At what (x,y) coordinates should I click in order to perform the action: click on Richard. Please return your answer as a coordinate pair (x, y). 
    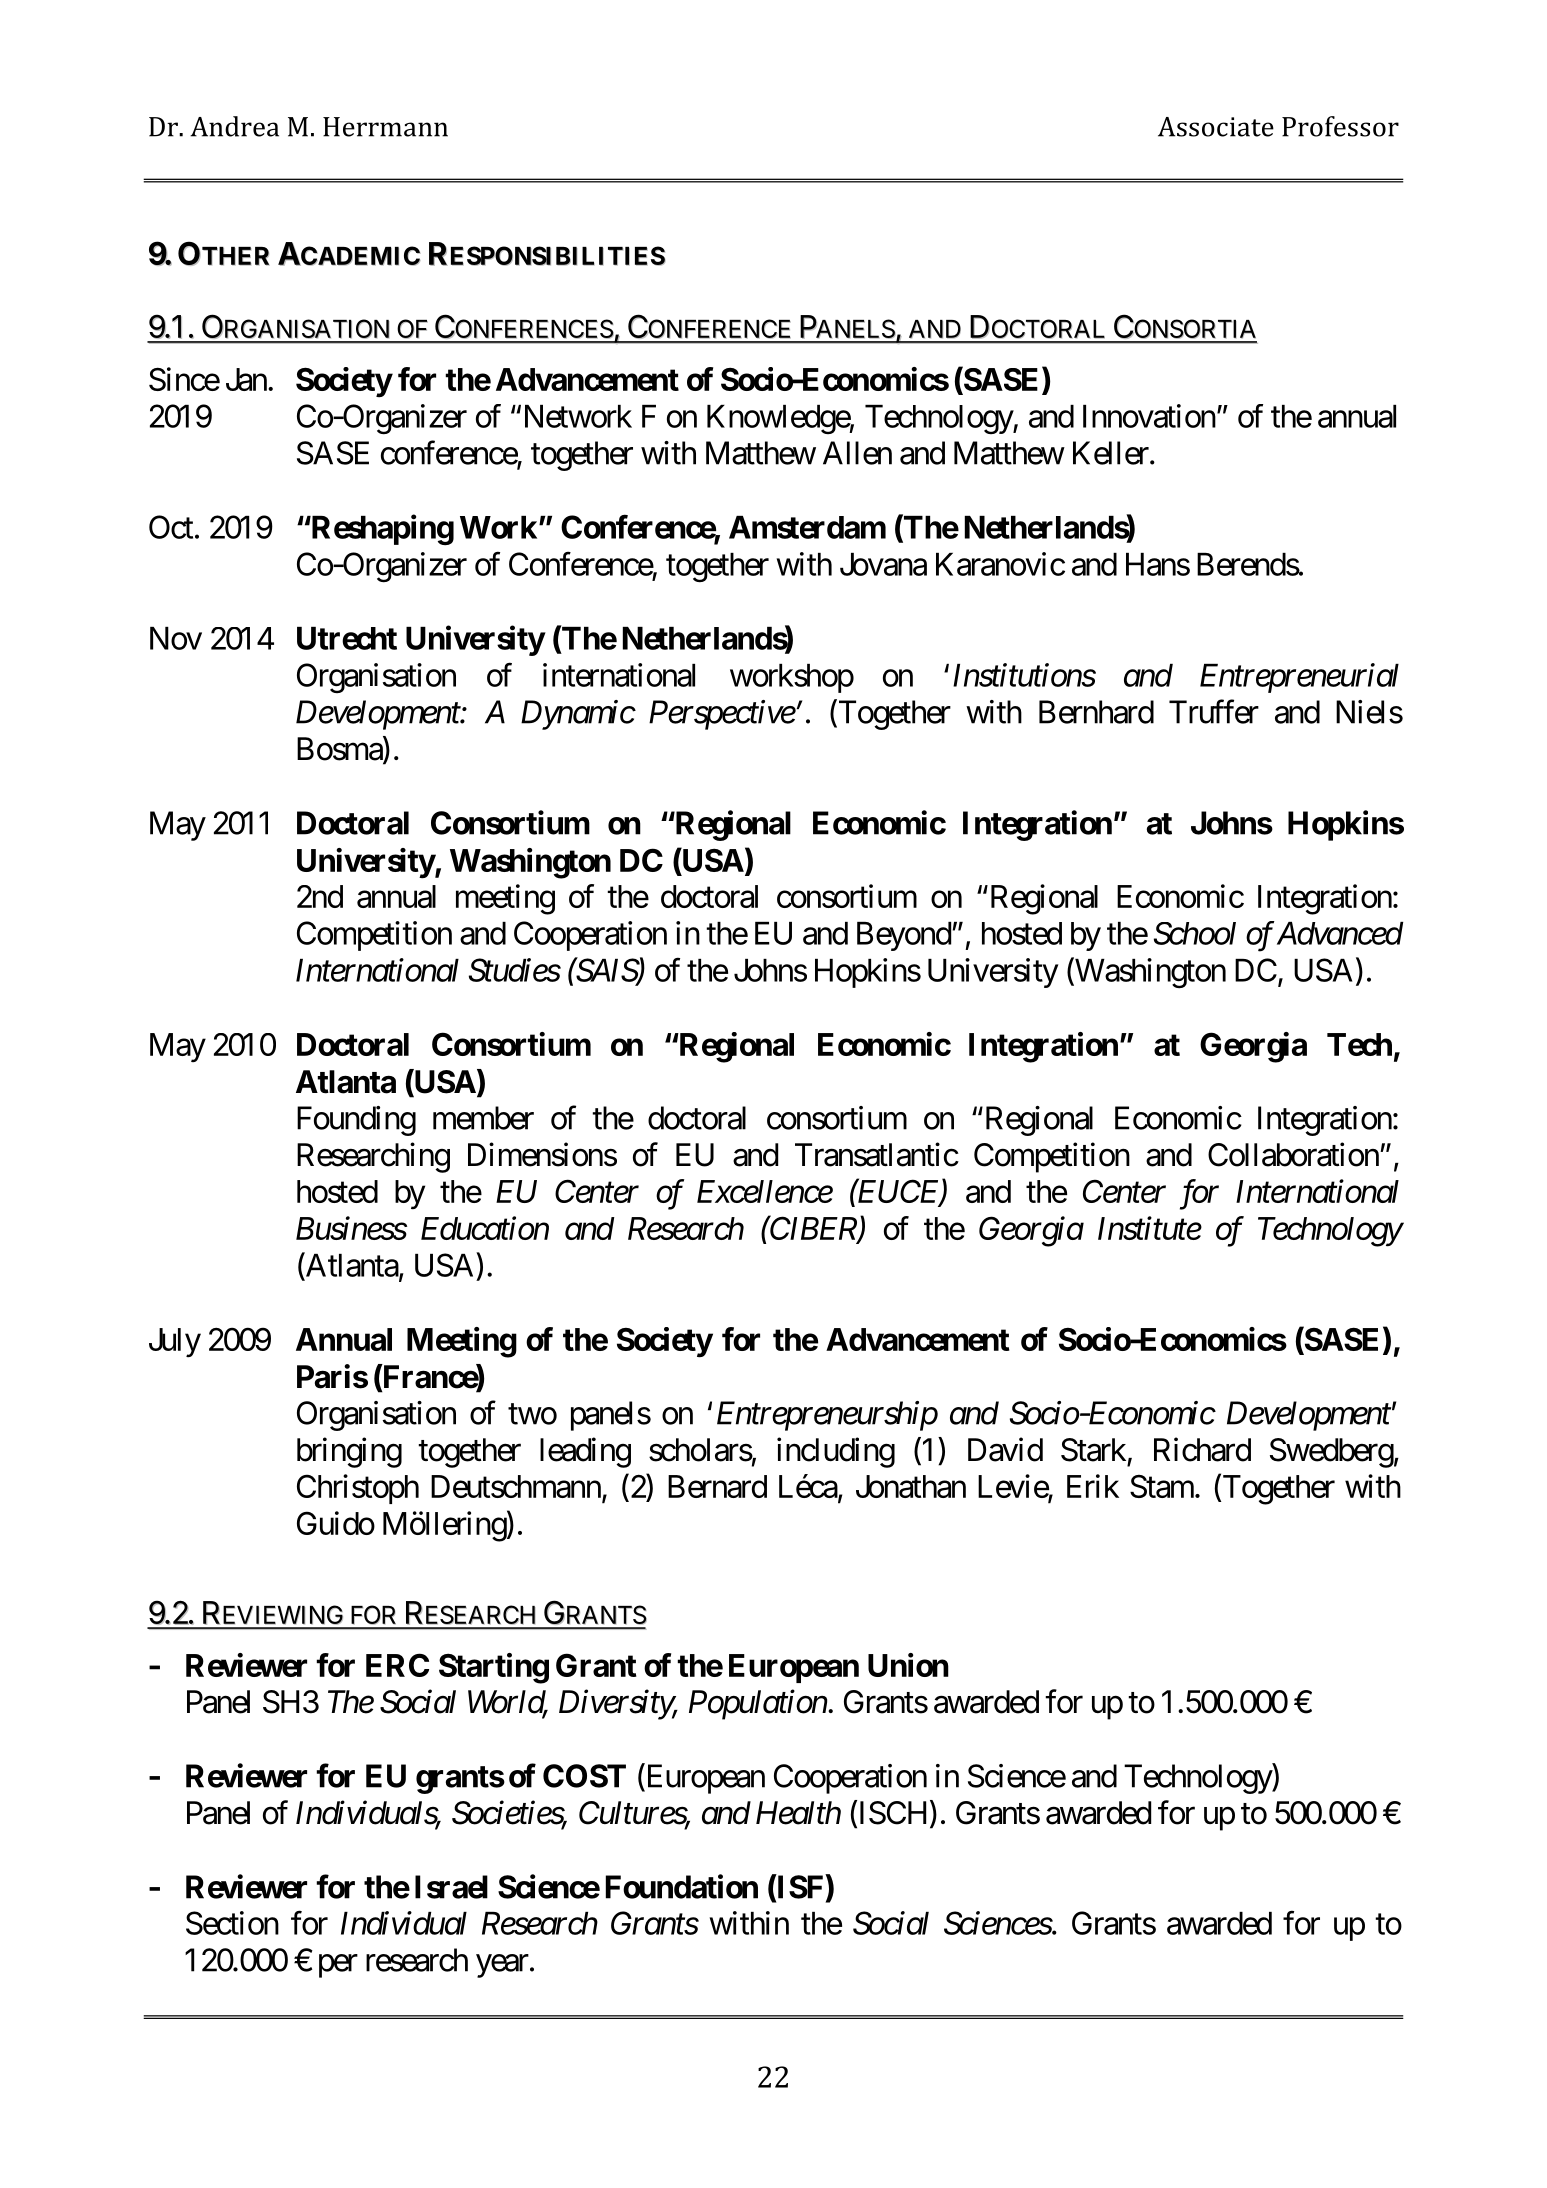
    Looking at the image, I should click on (1202, 1449).
